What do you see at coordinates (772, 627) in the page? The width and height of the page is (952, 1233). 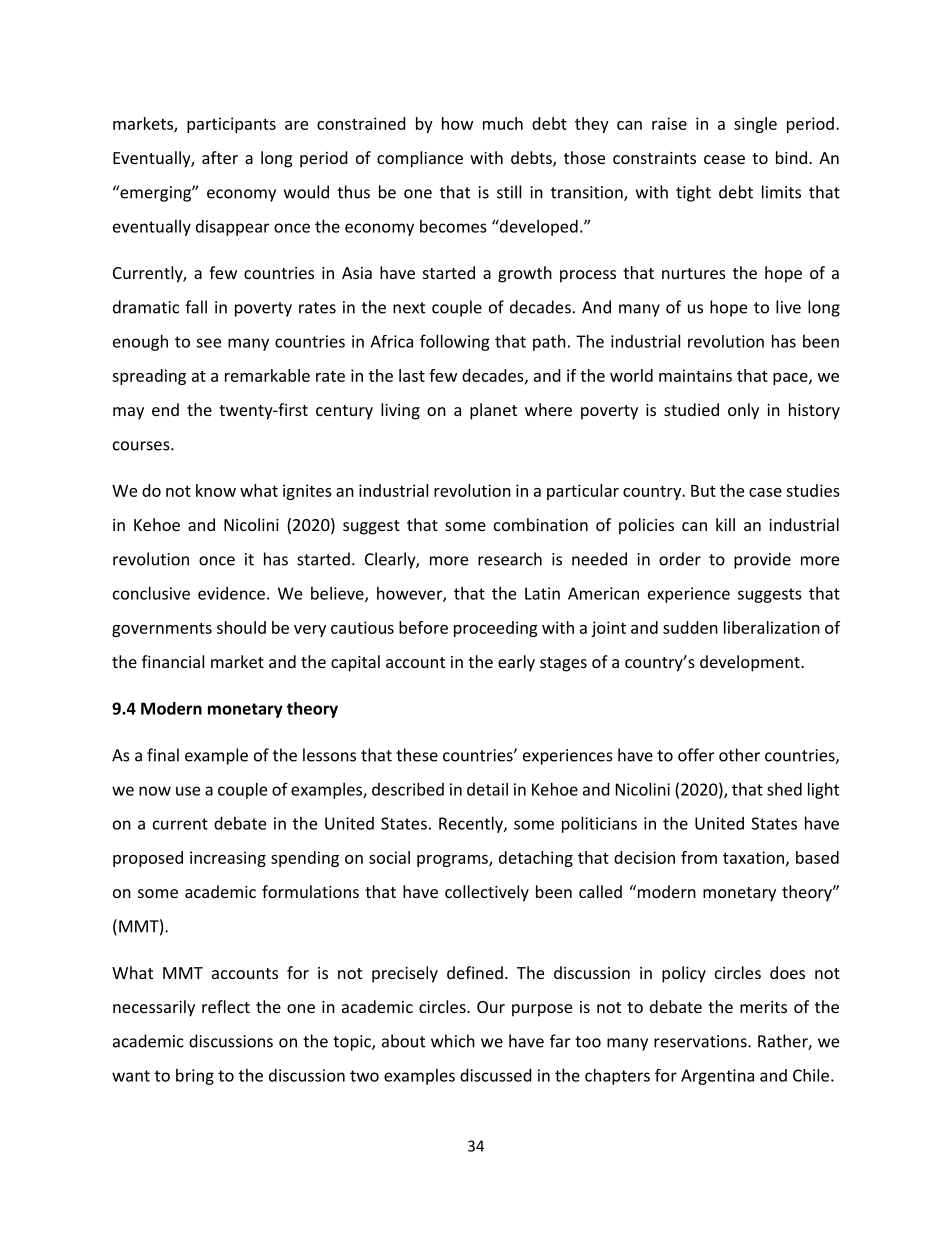 I see `liberalization` at bounding box center [772, 627].
